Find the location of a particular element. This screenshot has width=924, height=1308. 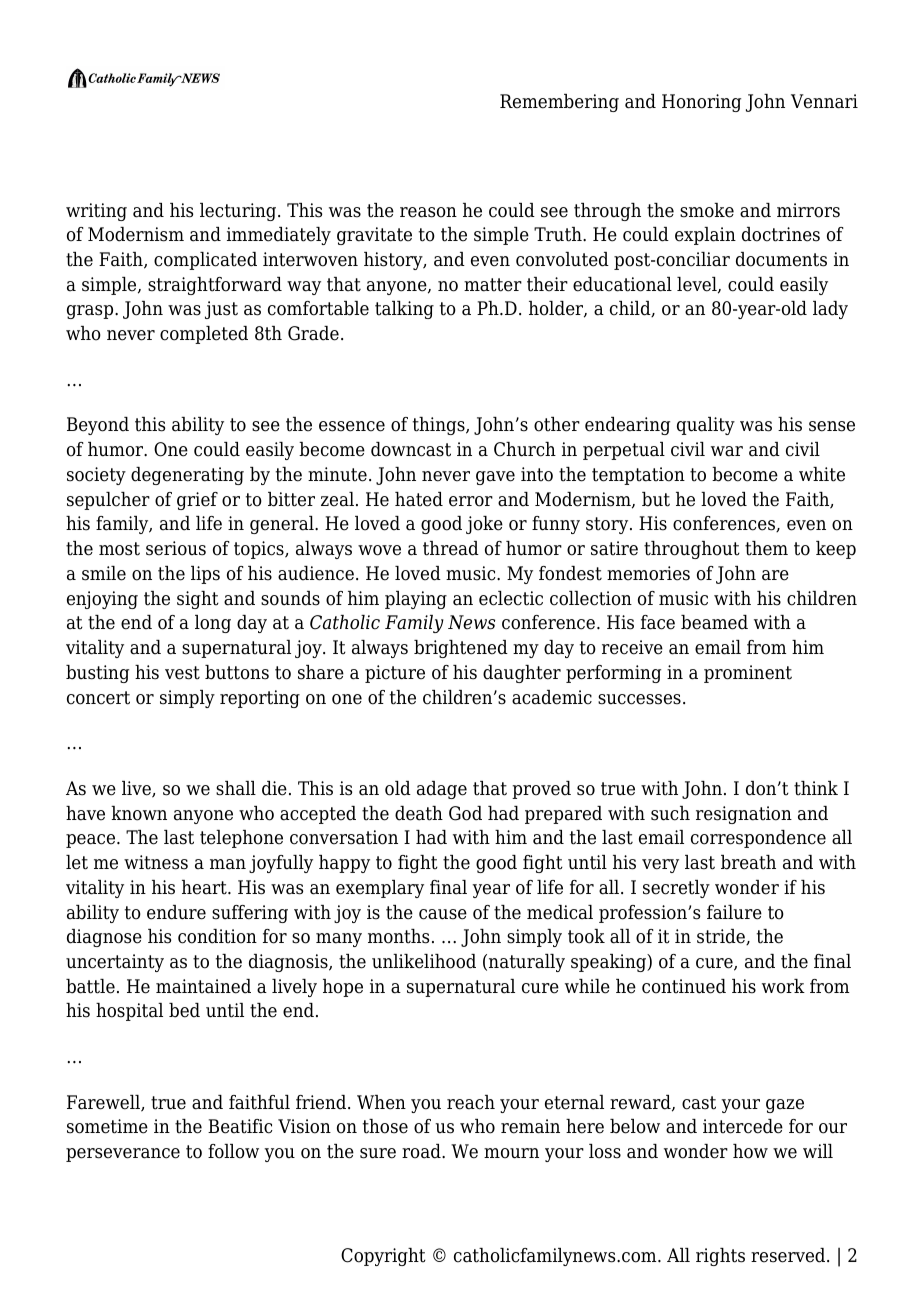

reason is located at coordinates (428, 212).
